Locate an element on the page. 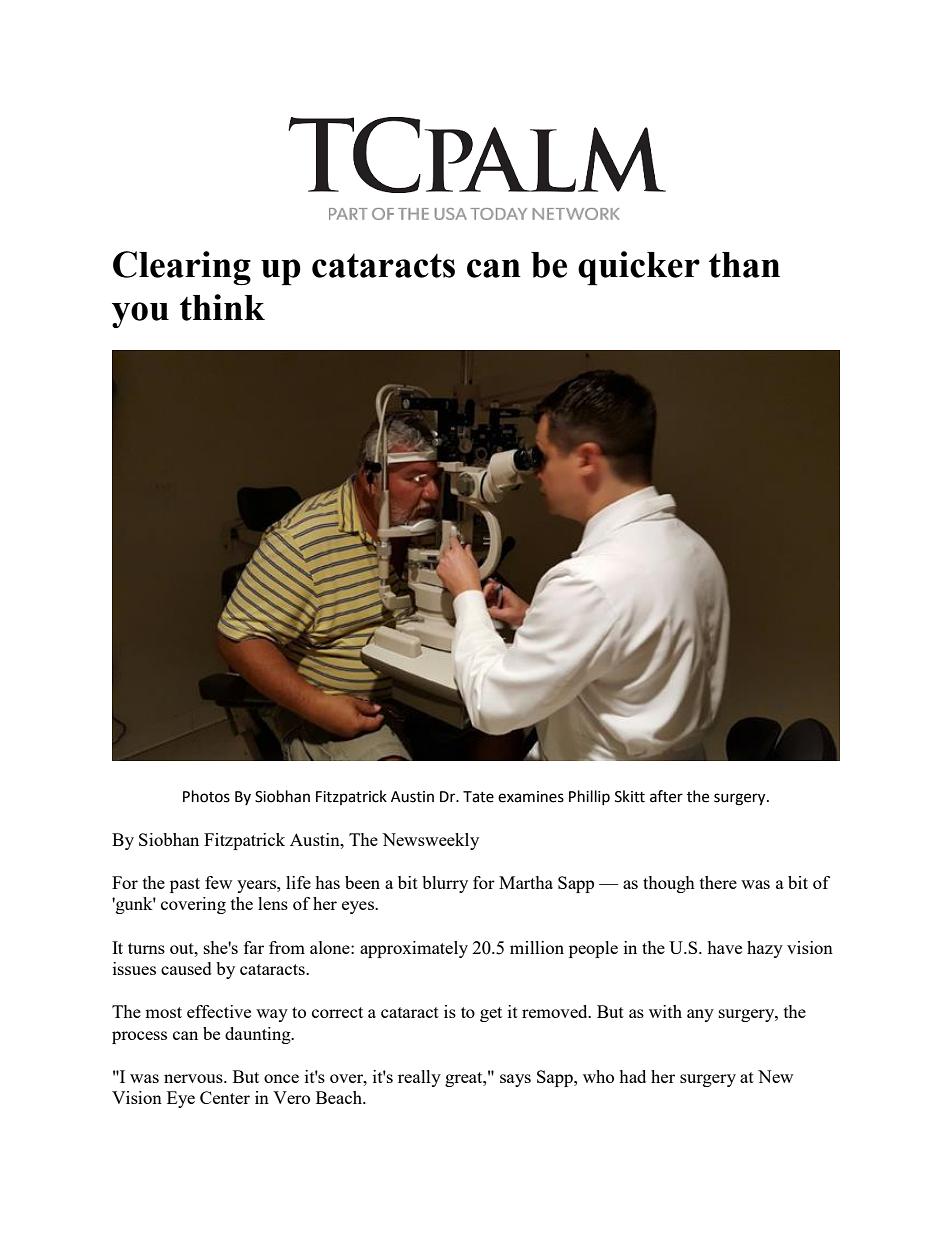 The image size is (952, 1233). really is located at coordinates (419, 1078).
